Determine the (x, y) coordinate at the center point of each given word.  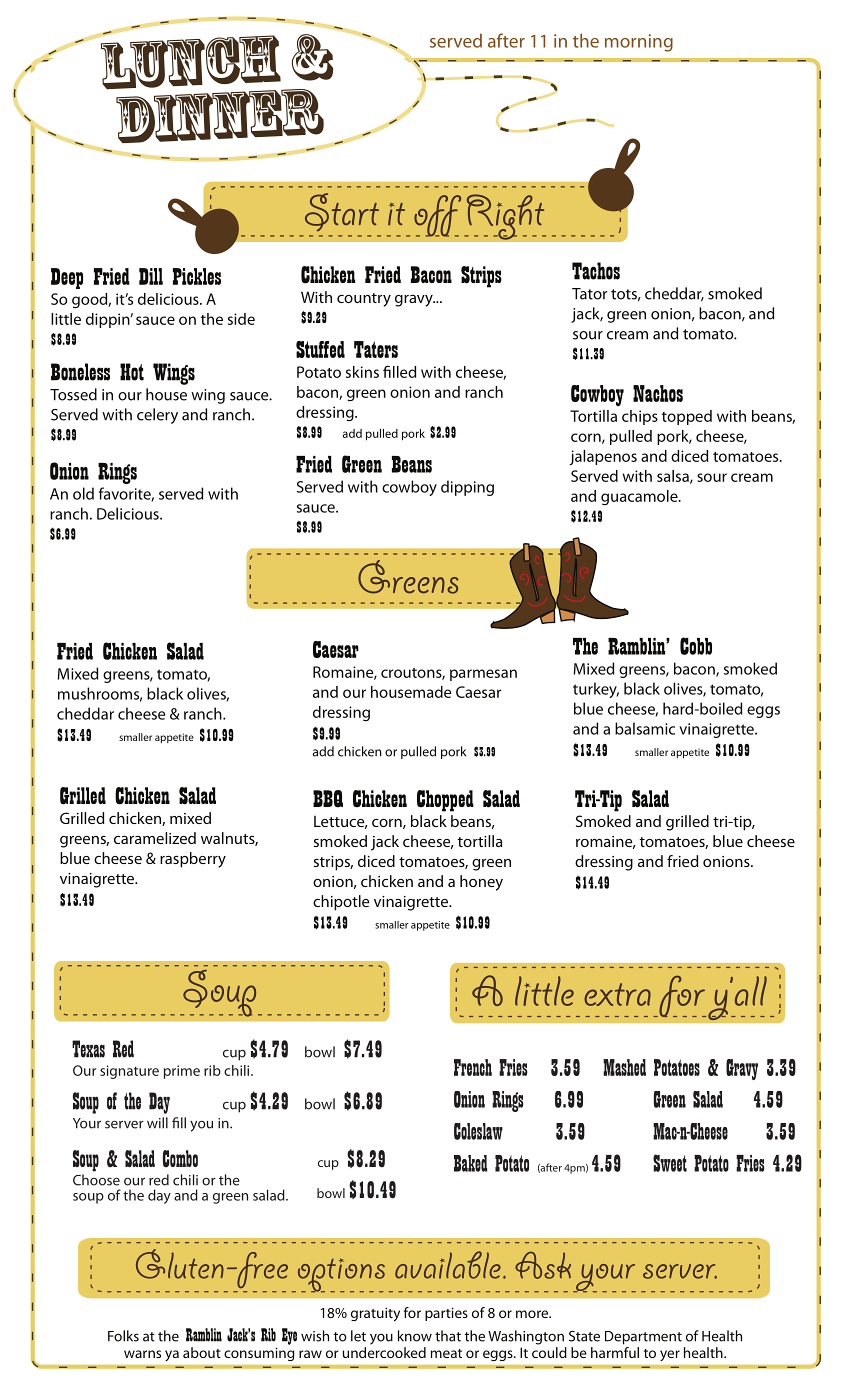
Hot (132, 372)
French (473, 1067)
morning (639, 43)
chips (640, 417)
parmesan (483, 675)
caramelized (155, 838)
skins (362, 372)
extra (617, 994)
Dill (151, 276)
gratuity (375, 1314)
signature (129, 1072)
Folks (123, 1336)
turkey (596, 690)
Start (342, 212)
